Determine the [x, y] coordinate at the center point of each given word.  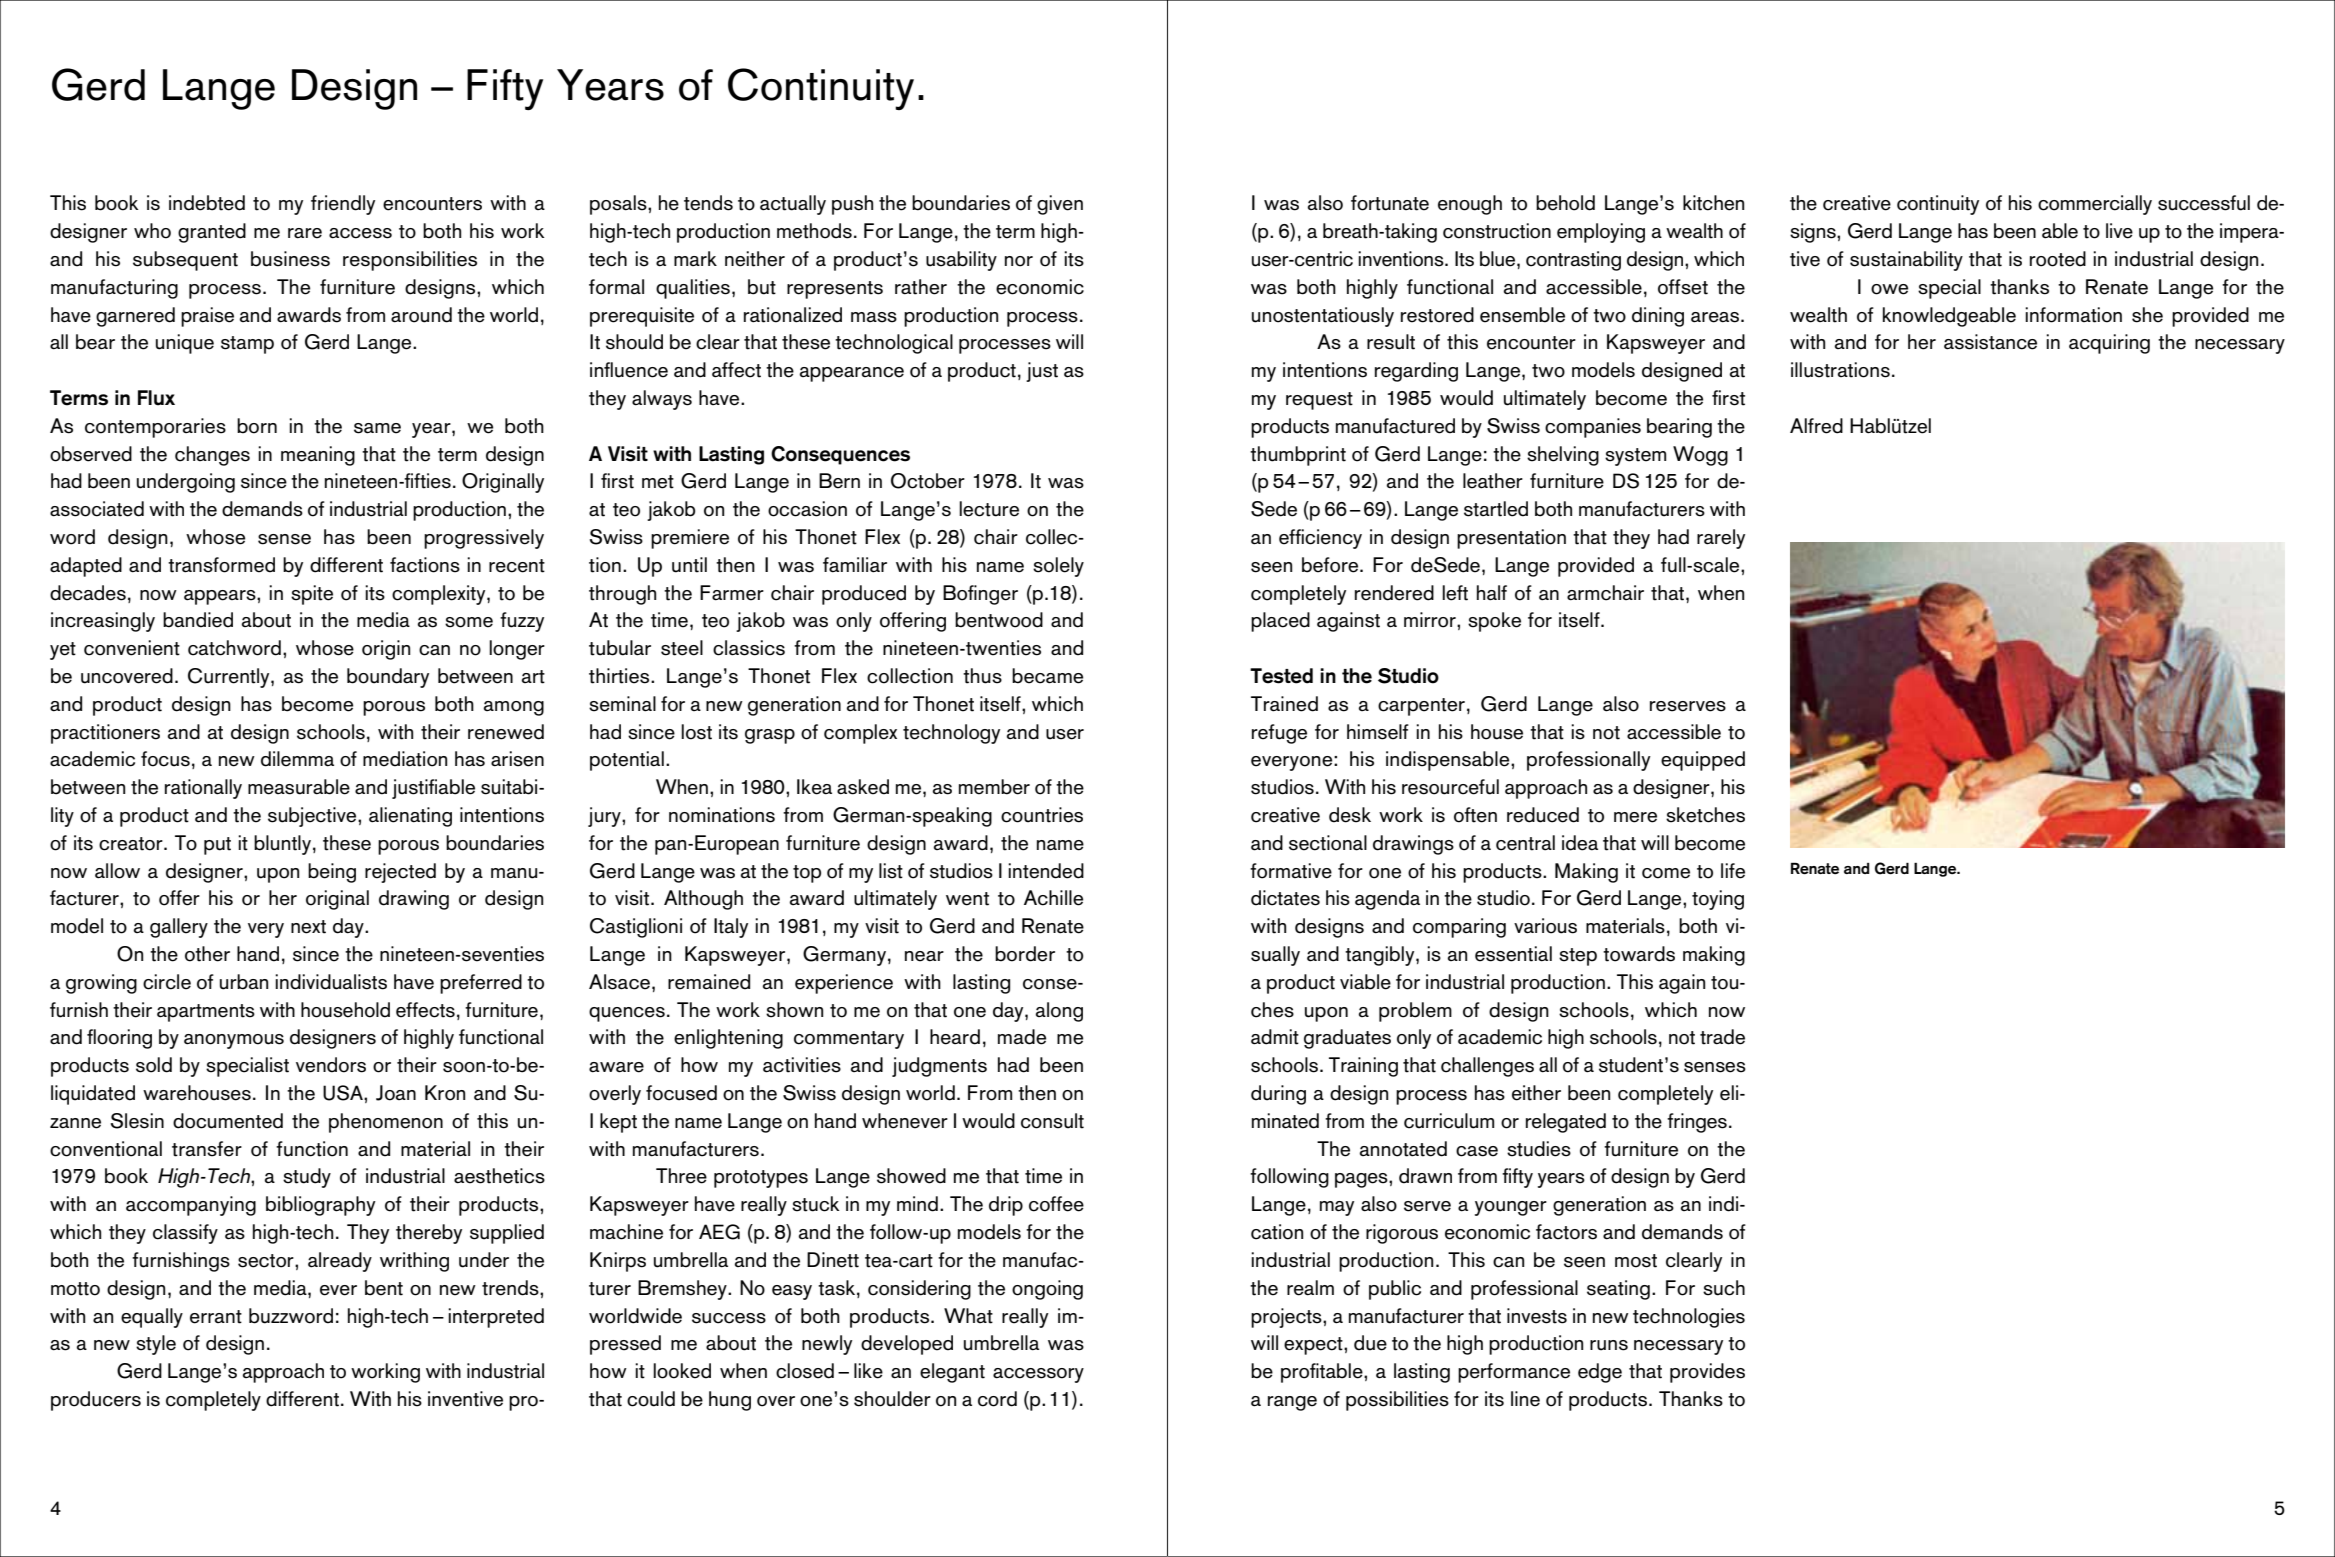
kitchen [1713, 203]
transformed [221, 565]
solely [1058, 567]
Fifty [505, 89]
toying [1718, 900]
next [308, 927]
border [1025, 954]
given [1060, 205]
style [156, 1345]
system [1635, 457]
